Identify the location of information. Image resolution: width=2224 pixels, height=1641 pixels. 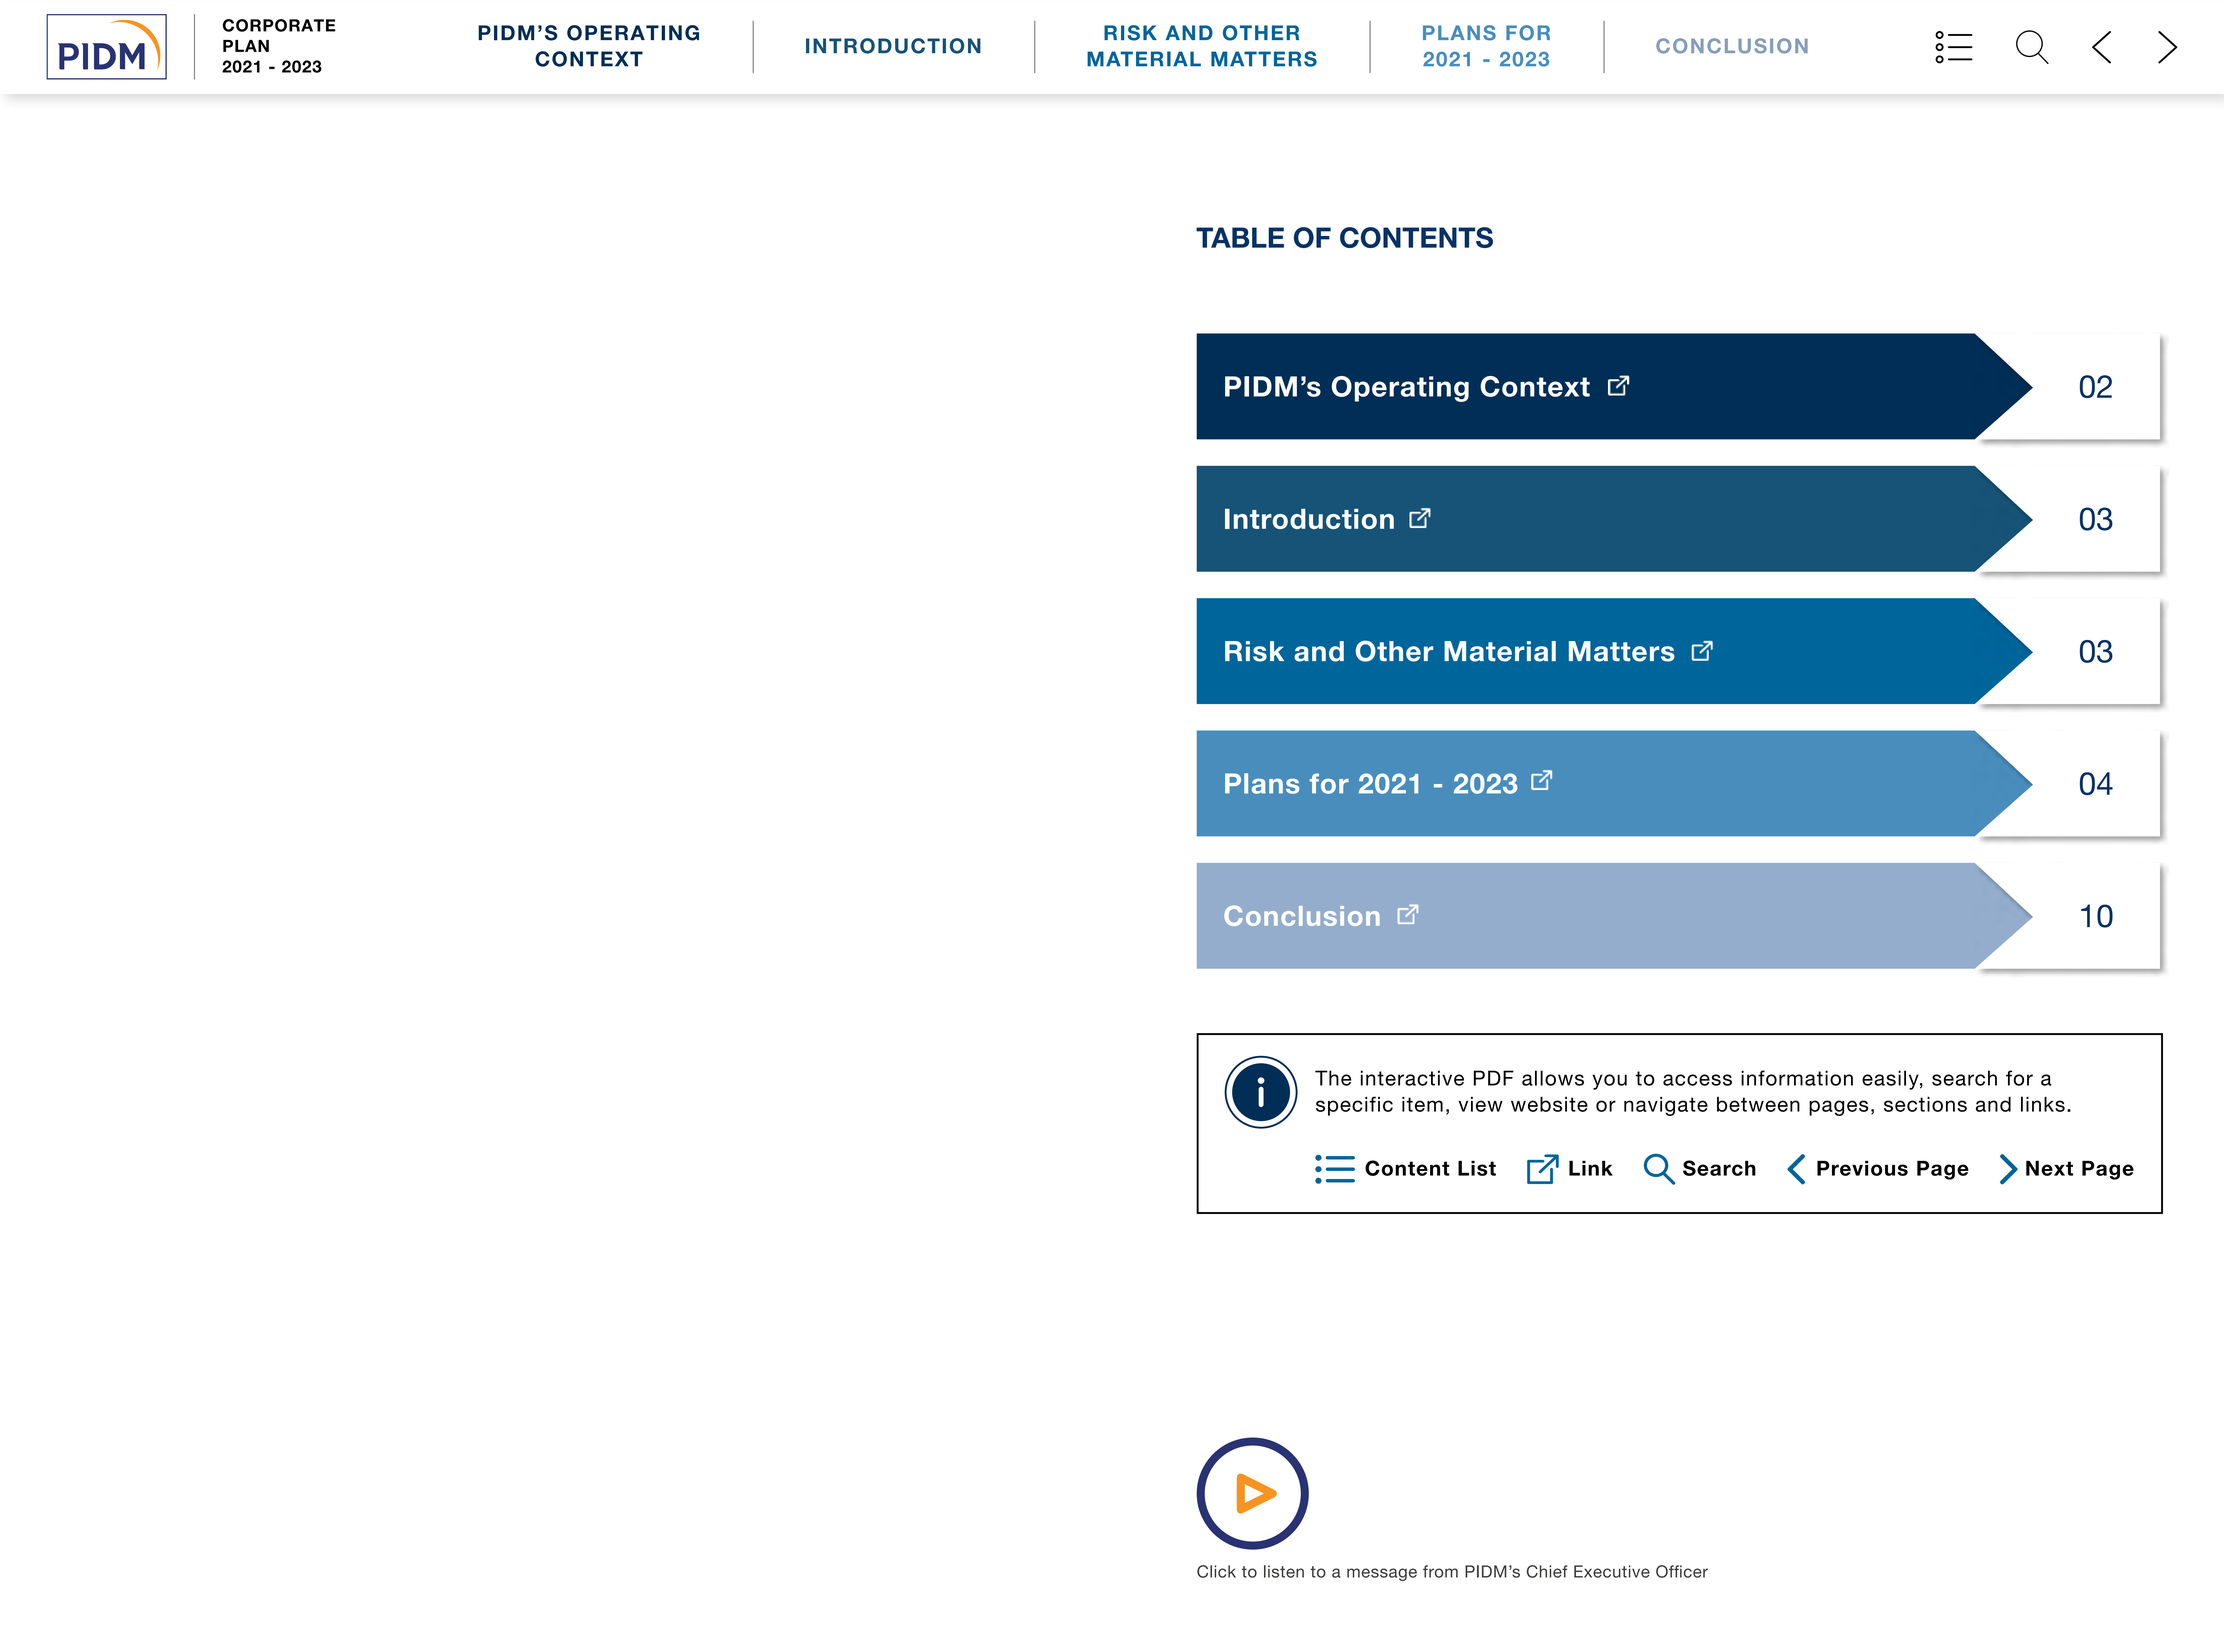
(1797, 1078).
